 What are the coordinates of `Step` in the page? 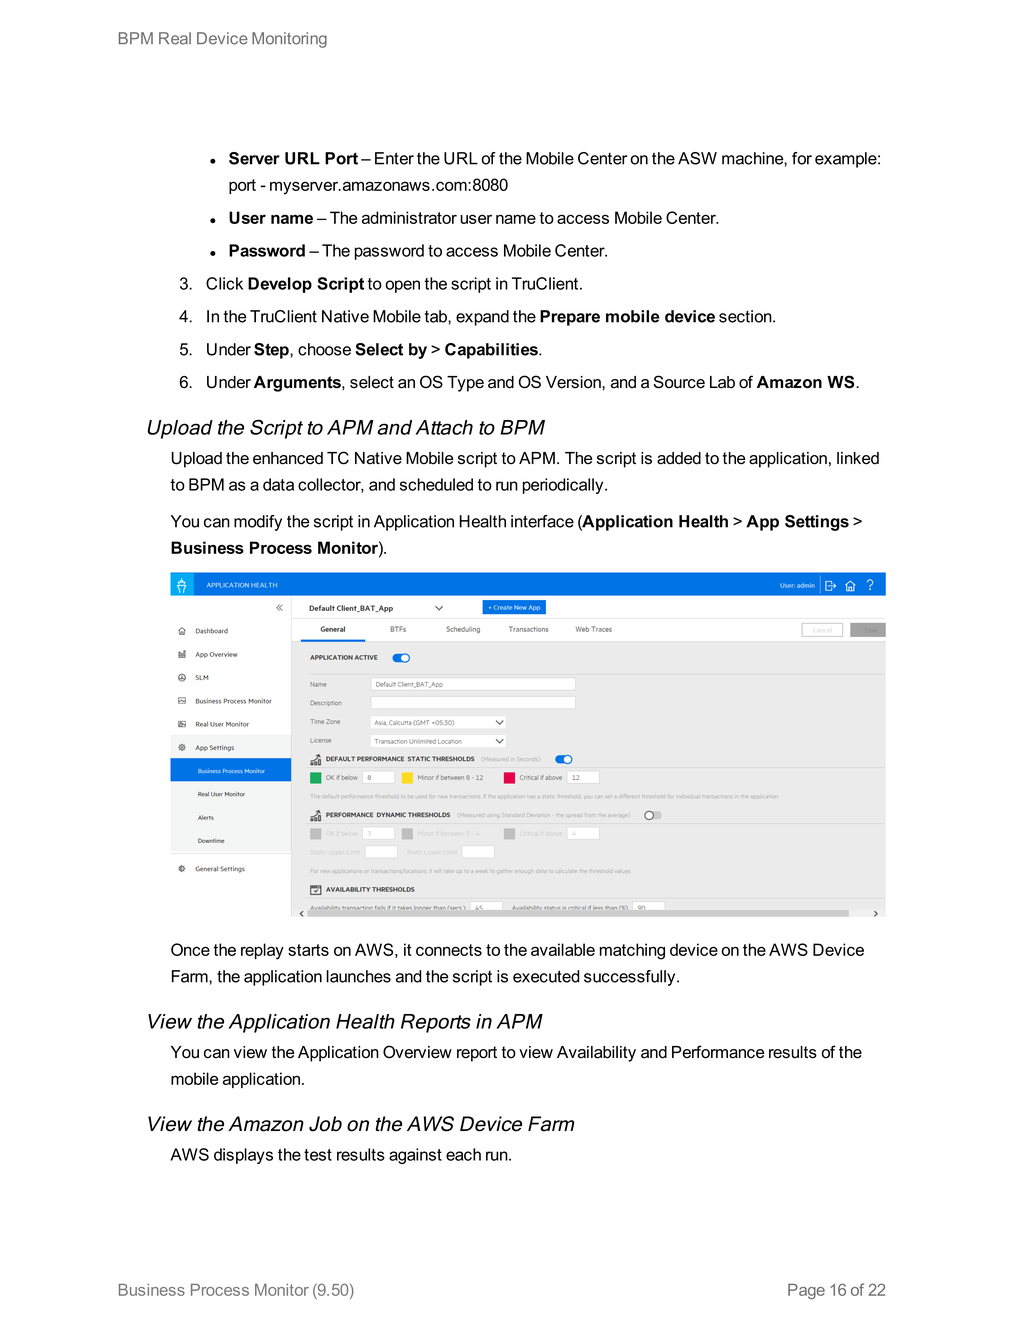 It's located at (272, 351).
